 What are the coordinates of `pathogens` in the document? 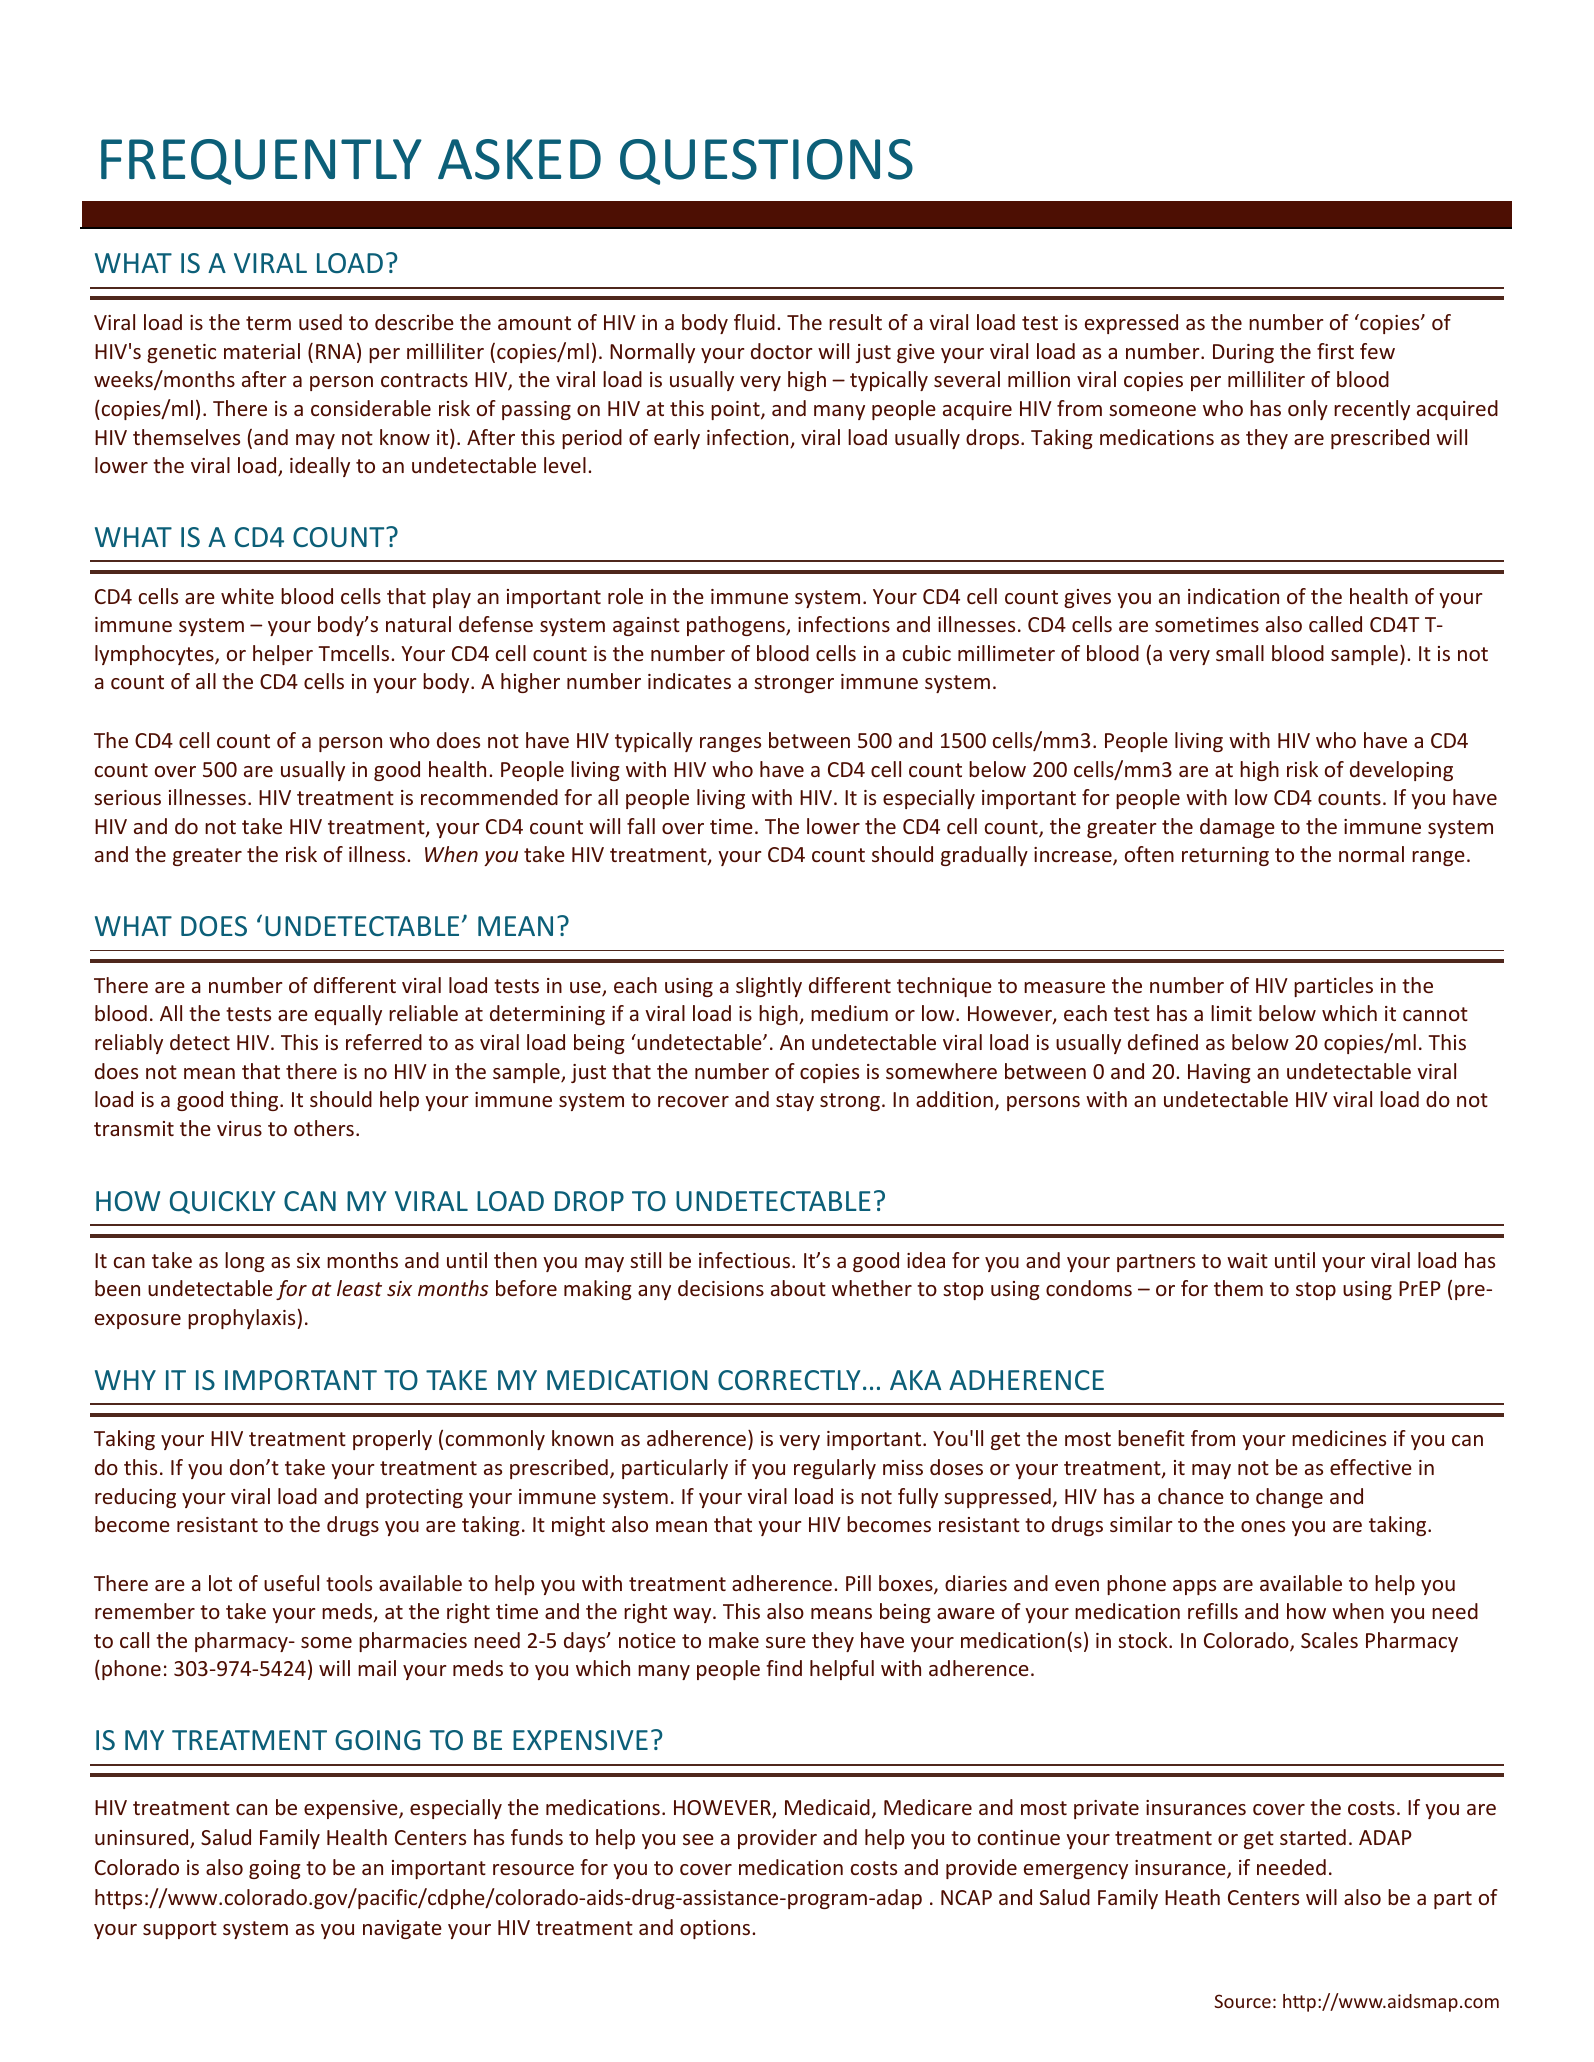 It's located at (737, 626).
